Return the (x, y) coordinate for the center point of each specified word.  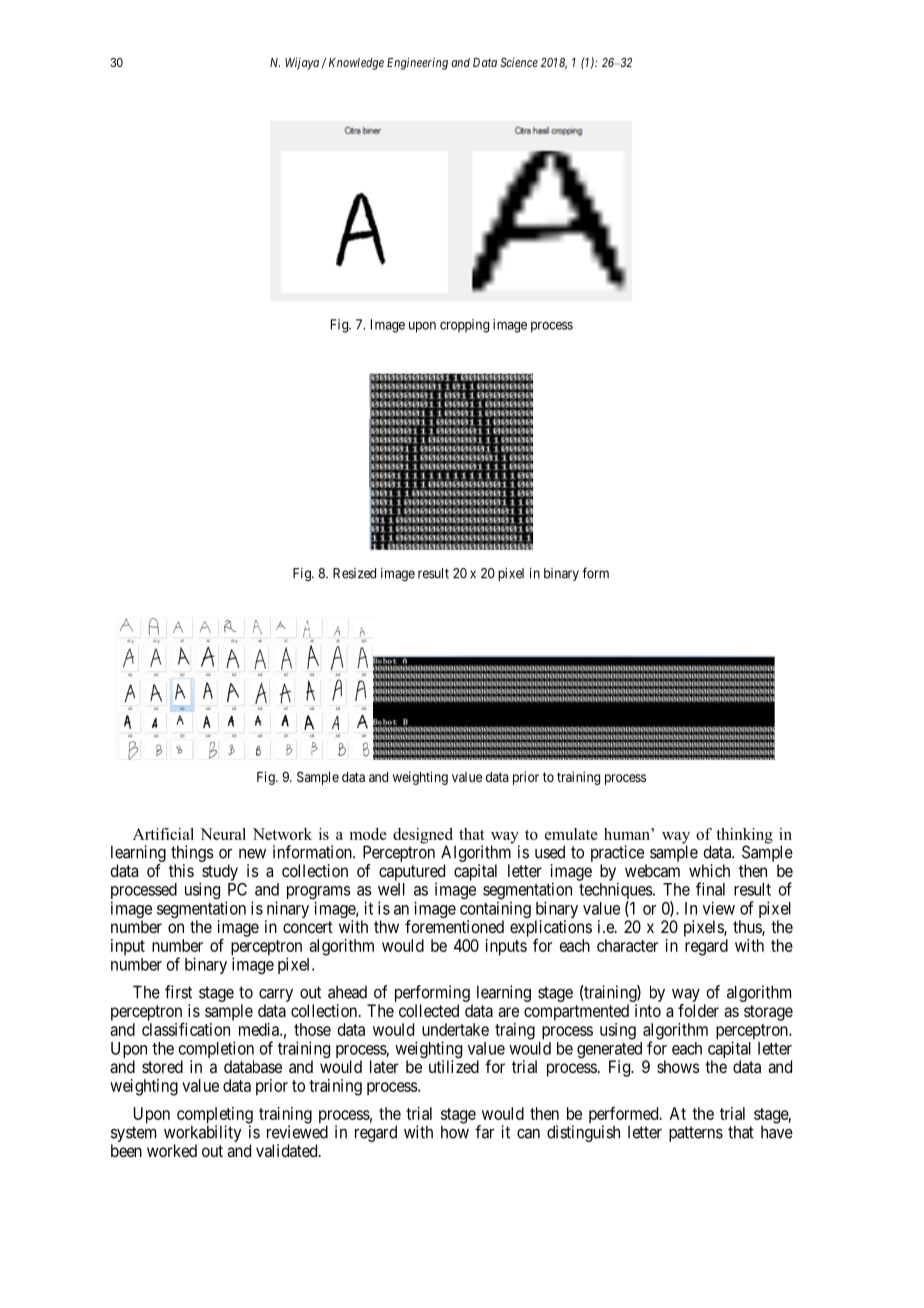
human (628, 834)
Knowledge (356, 64)
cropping (464, 326)
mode (368, 834)
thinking (744, 837)
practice (617, 853)
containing (495, 911)
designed (423, 837)
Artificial (163, 834)
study (219, 873)
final (710, 889)
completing (215, 1116)
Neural (223, 834)
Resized (354, 573)
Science (519, 62)
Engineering (417, 63)
